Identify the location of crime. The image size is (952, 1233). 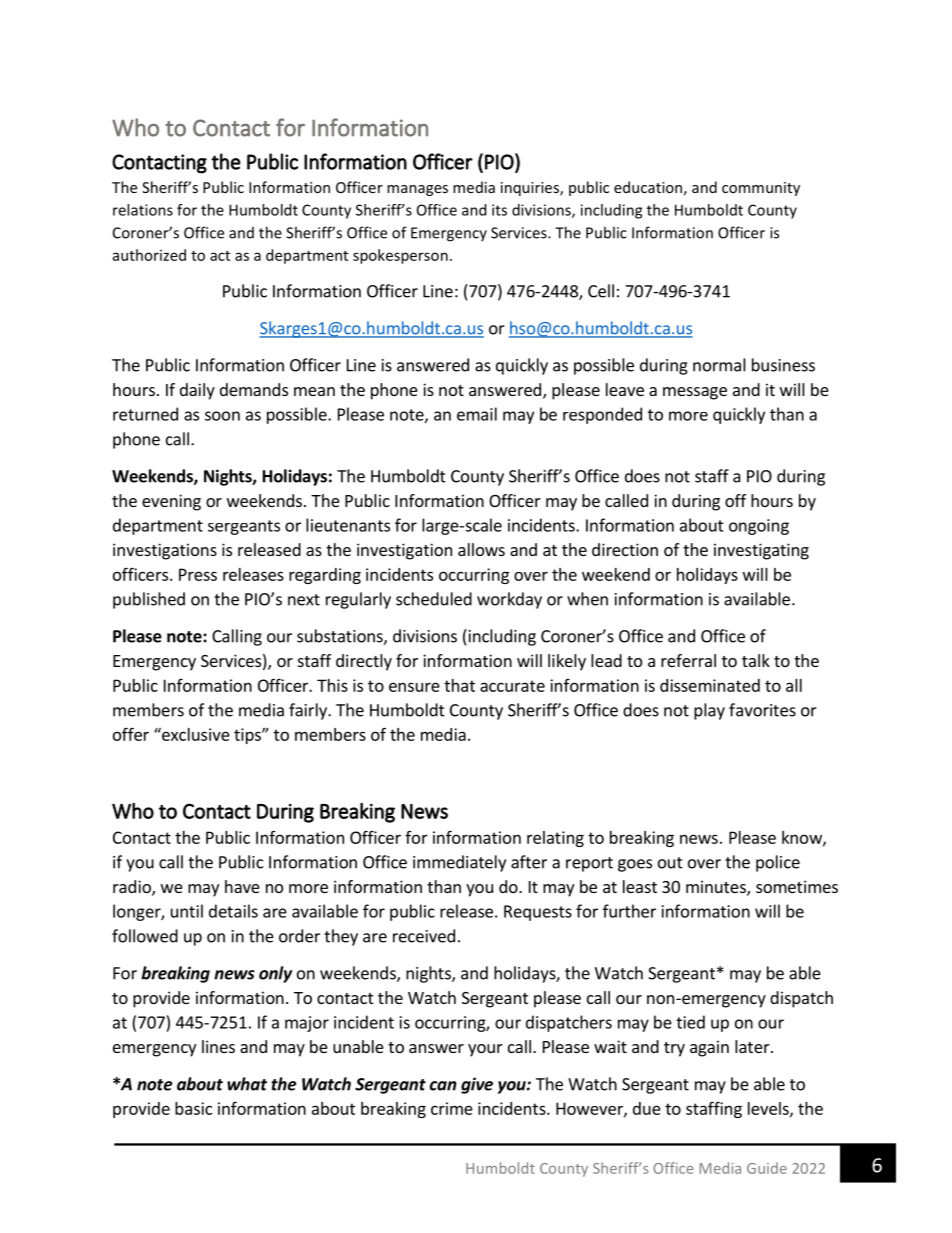
(452, 1108).
